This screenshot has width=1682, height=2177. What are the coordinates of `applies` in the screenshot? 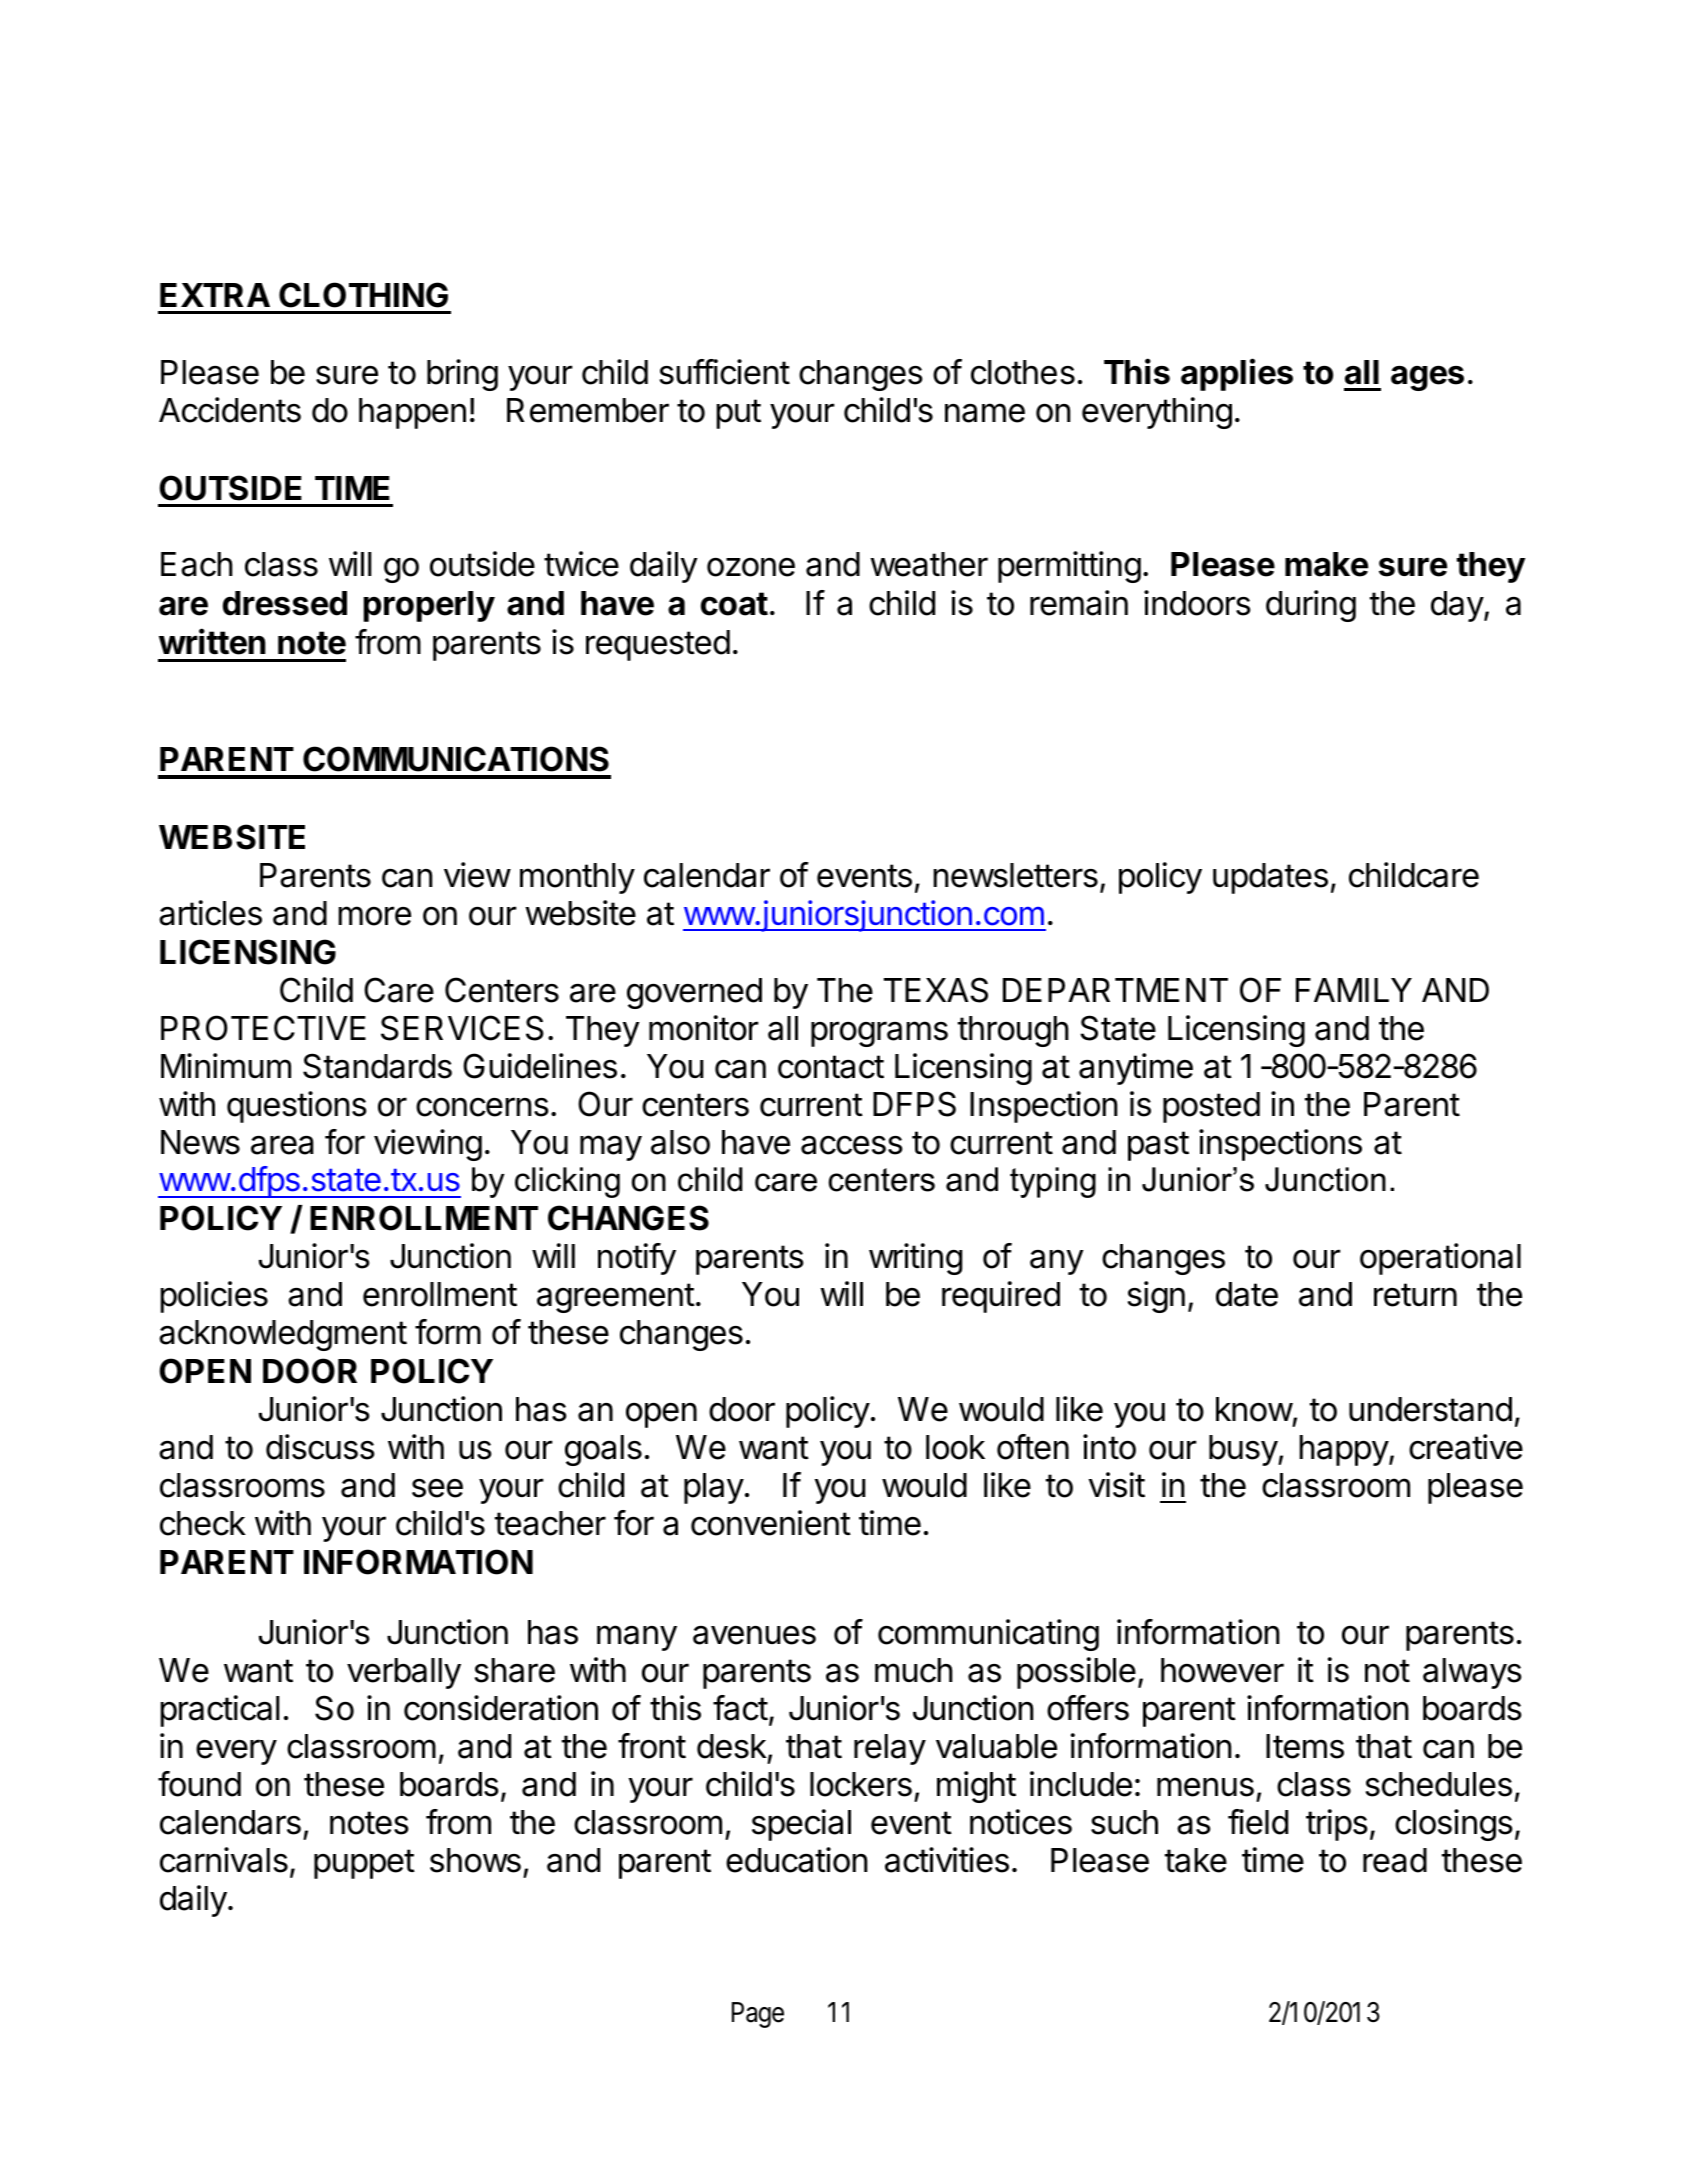 It's located at (1237, 374).
